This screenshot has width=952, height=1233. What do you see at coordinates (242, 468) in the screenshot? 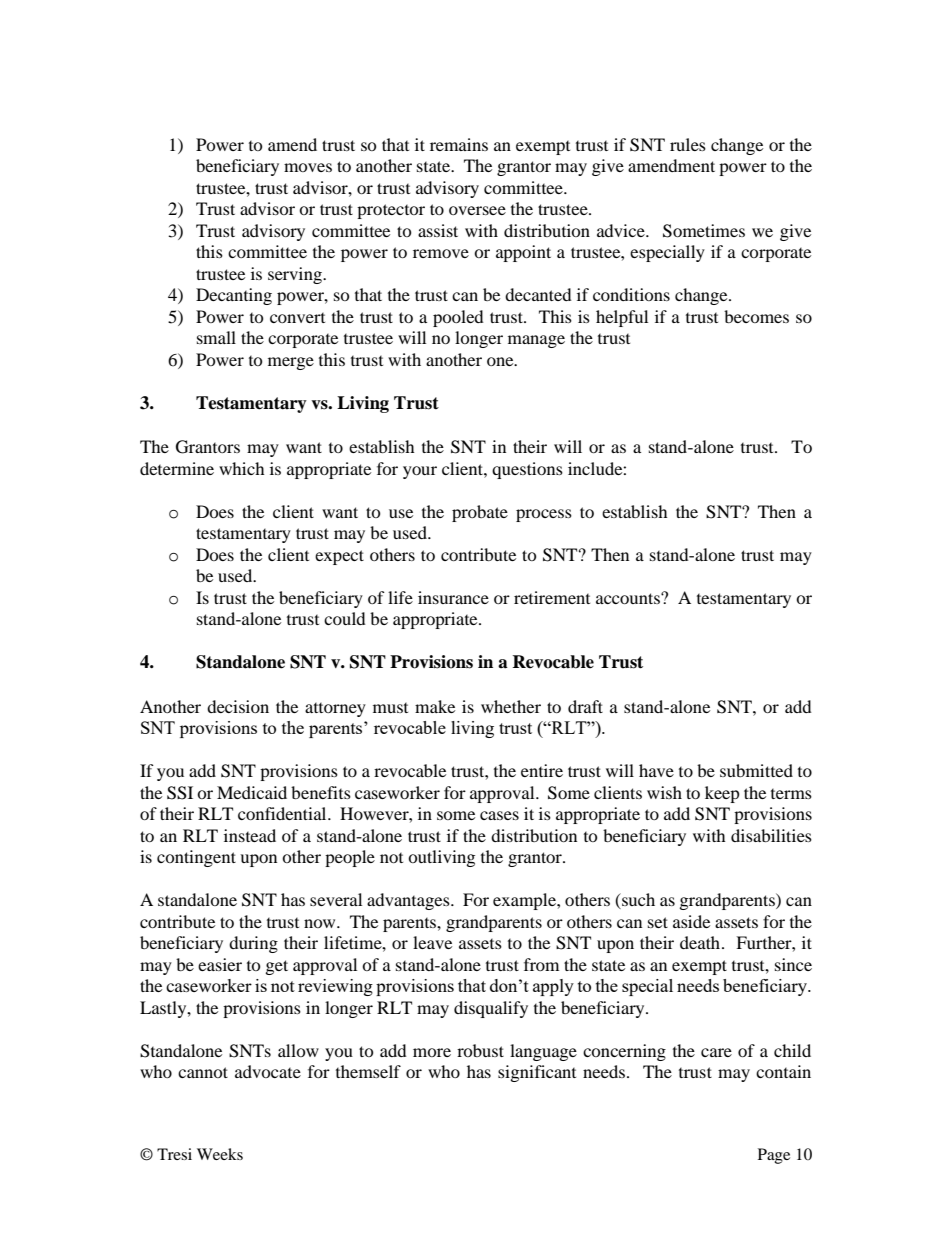
I see `which` at bounding box center [242, 468].
